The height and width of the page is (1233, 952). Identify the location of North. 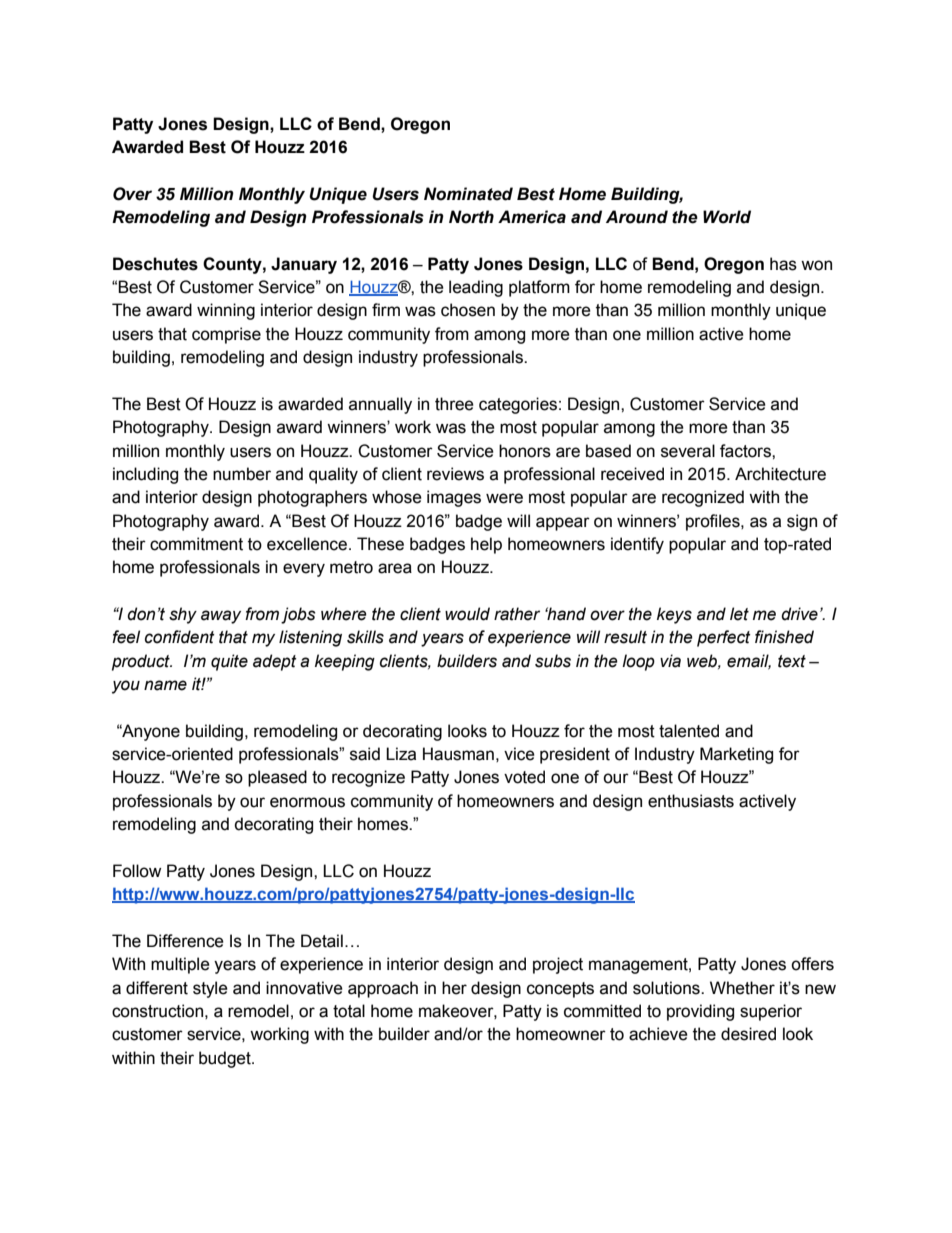
(471, 217).
